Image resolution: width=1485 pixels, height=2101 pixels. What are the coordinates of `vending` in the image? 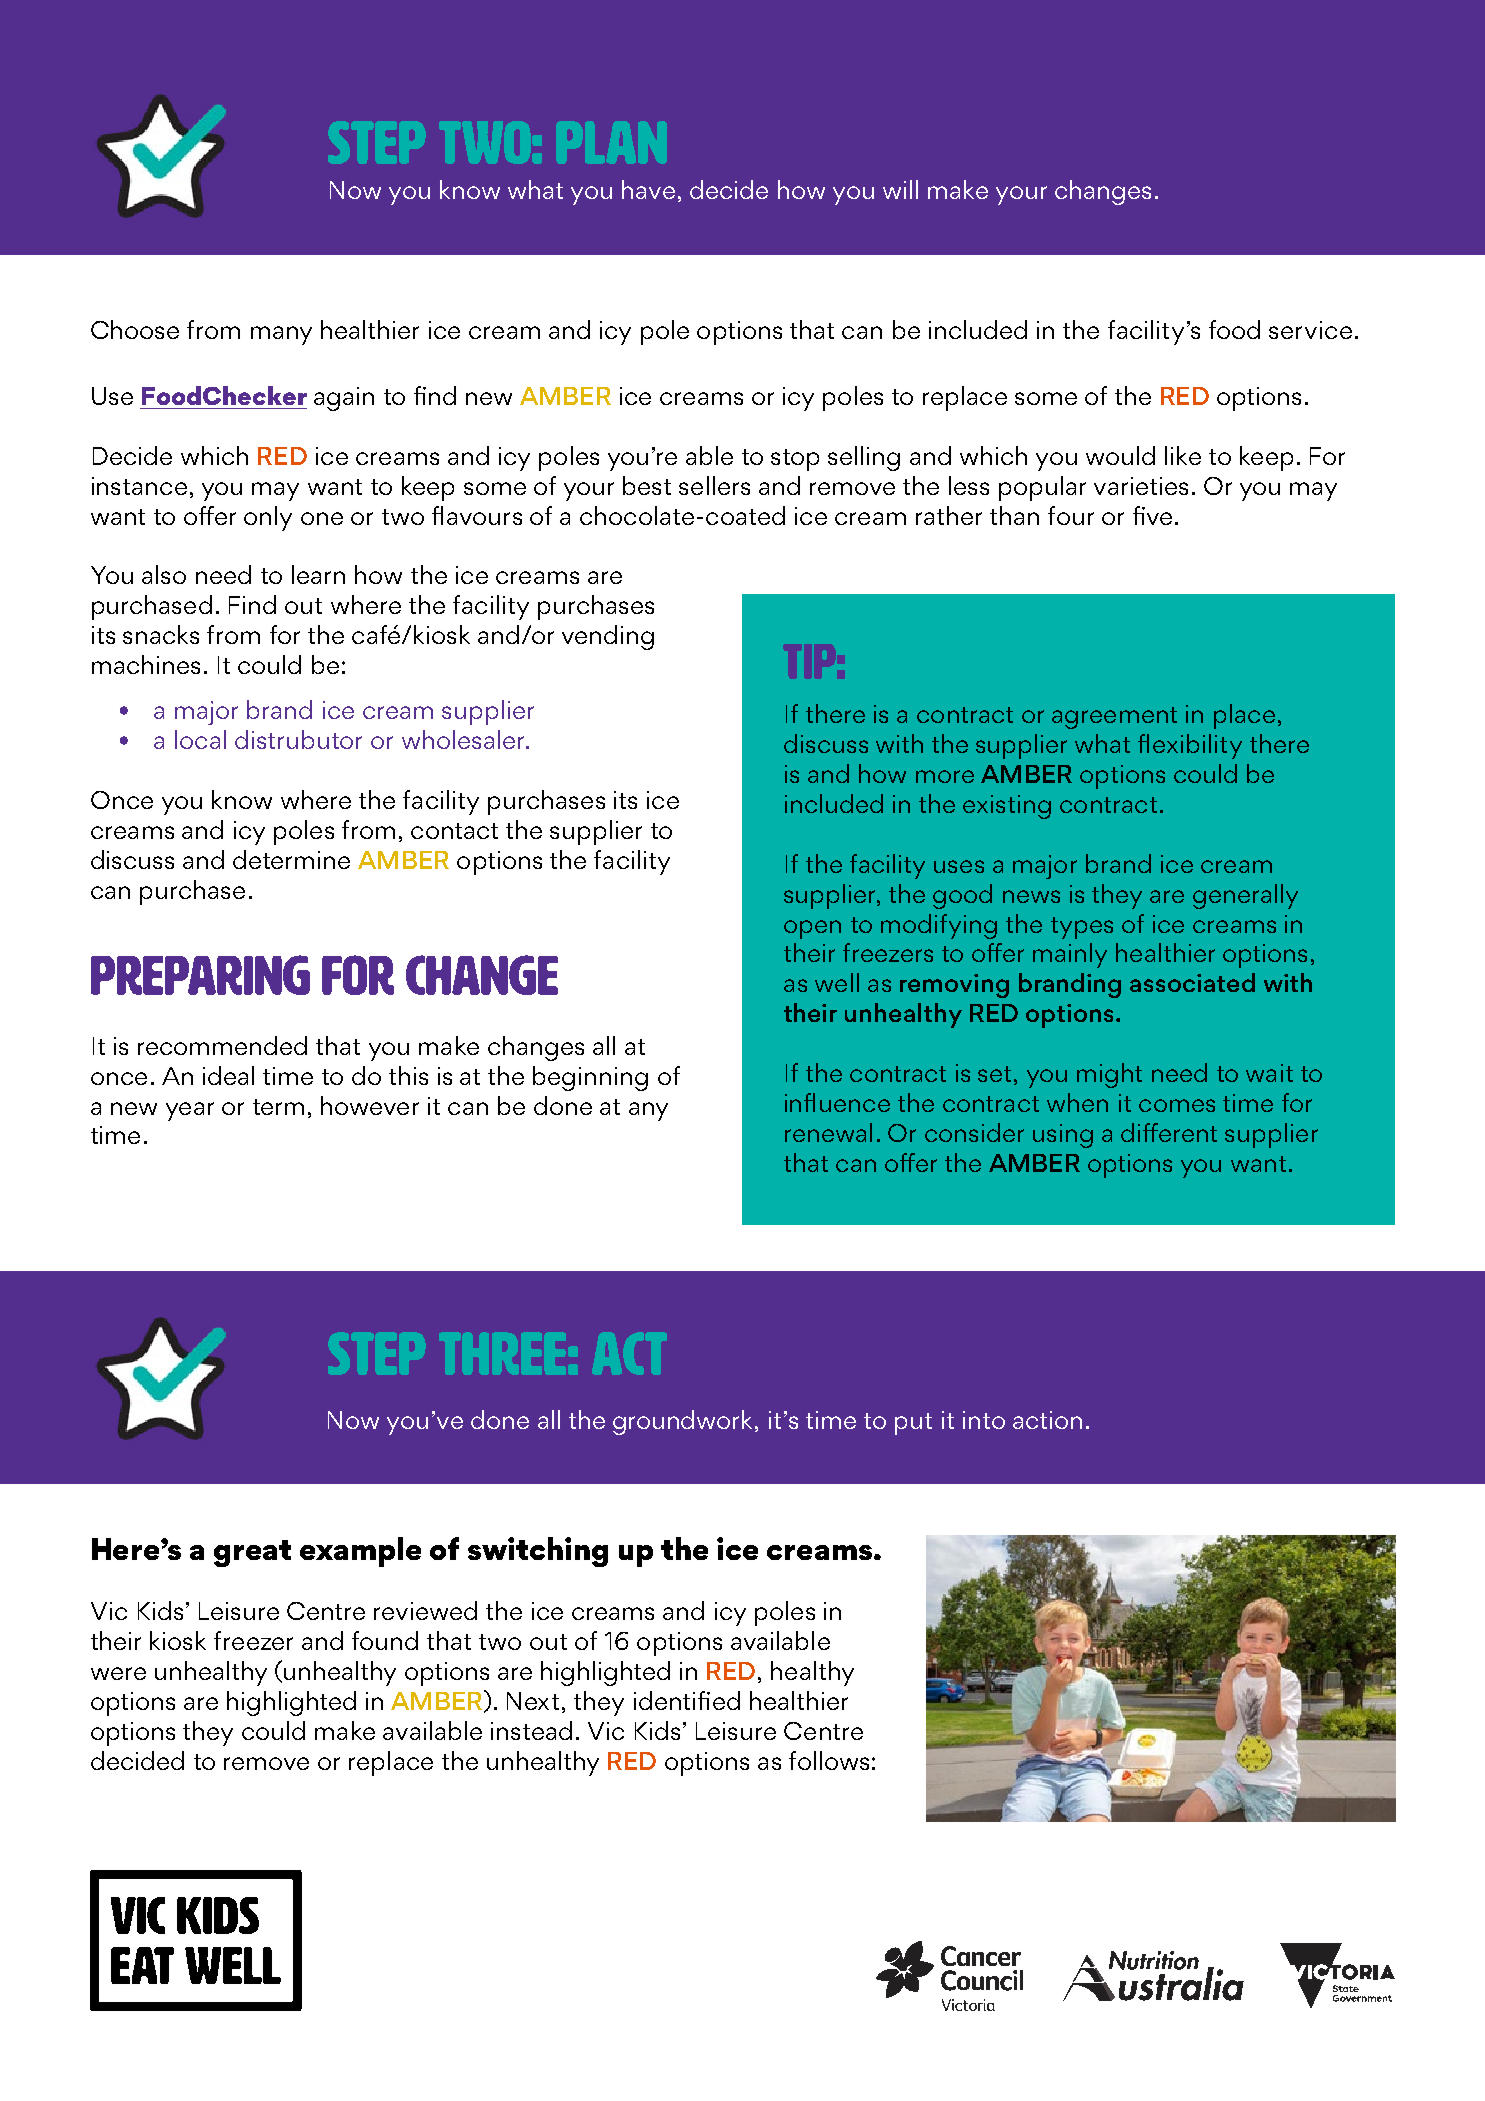 It's located at (608, 637).
